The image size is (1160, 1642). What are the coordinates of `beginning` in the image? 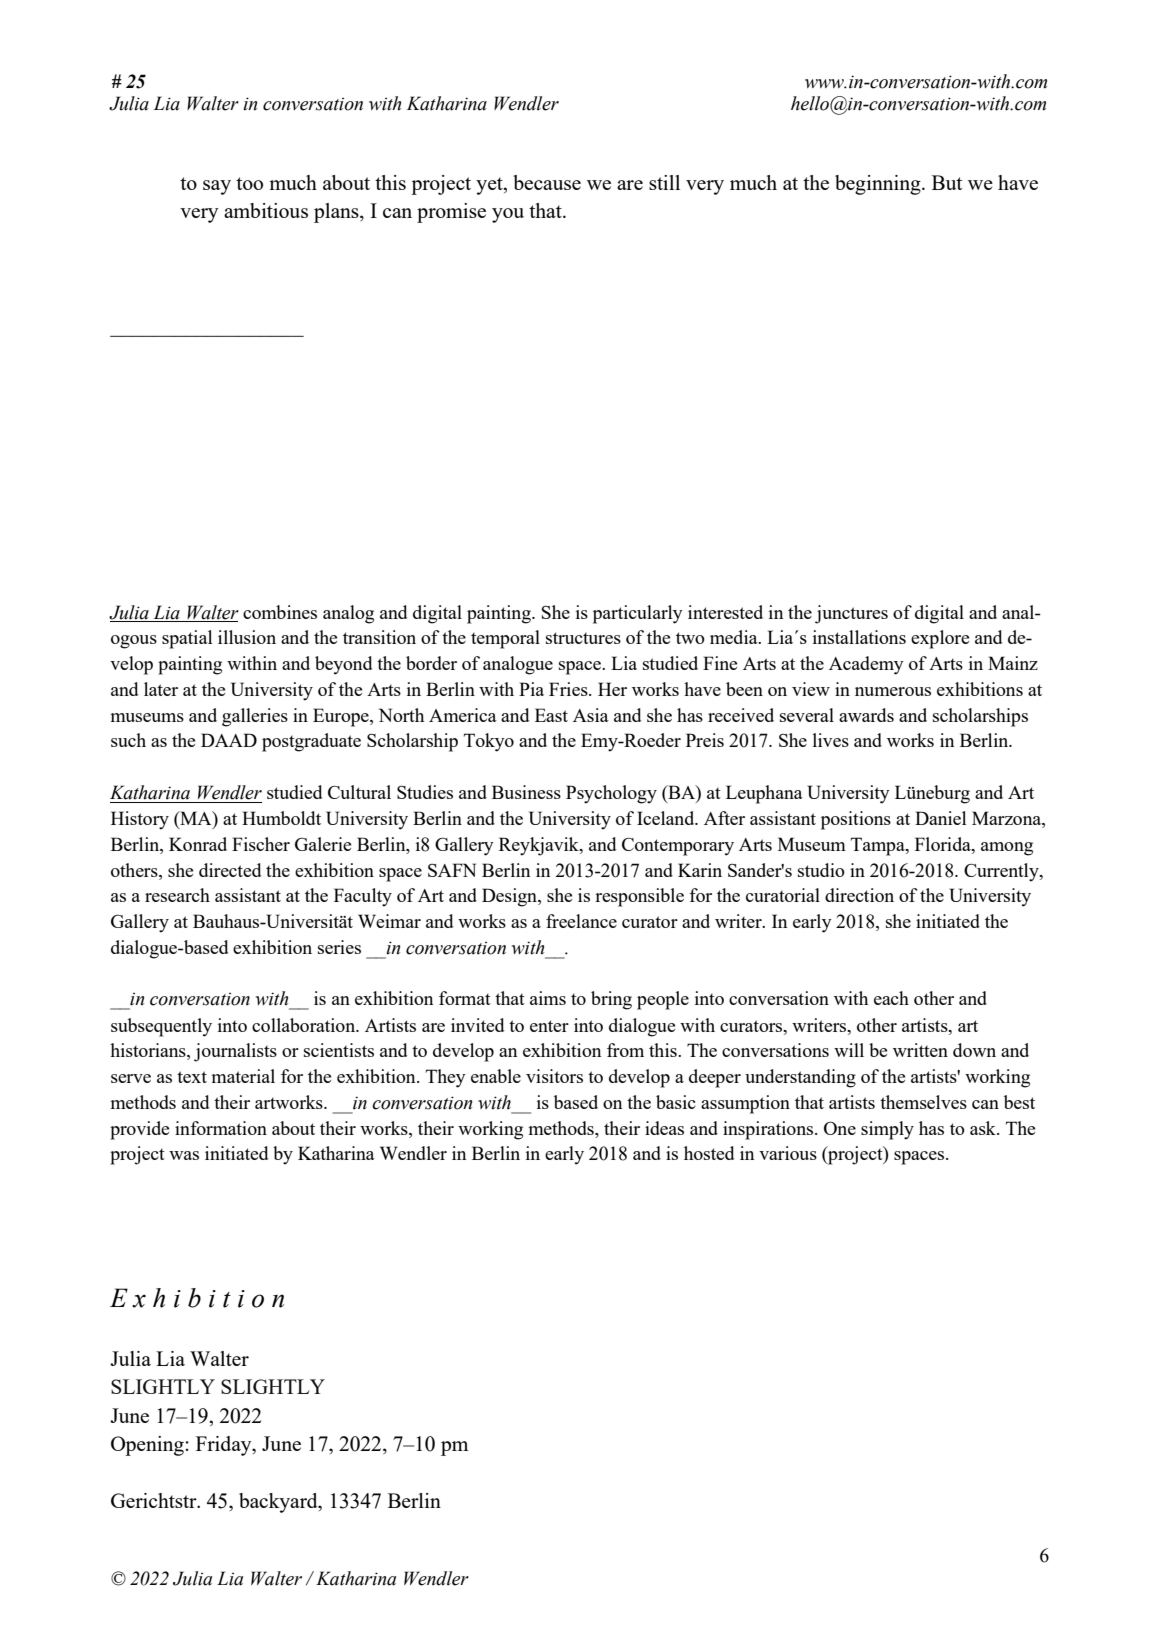 It's located at (879, 185).
